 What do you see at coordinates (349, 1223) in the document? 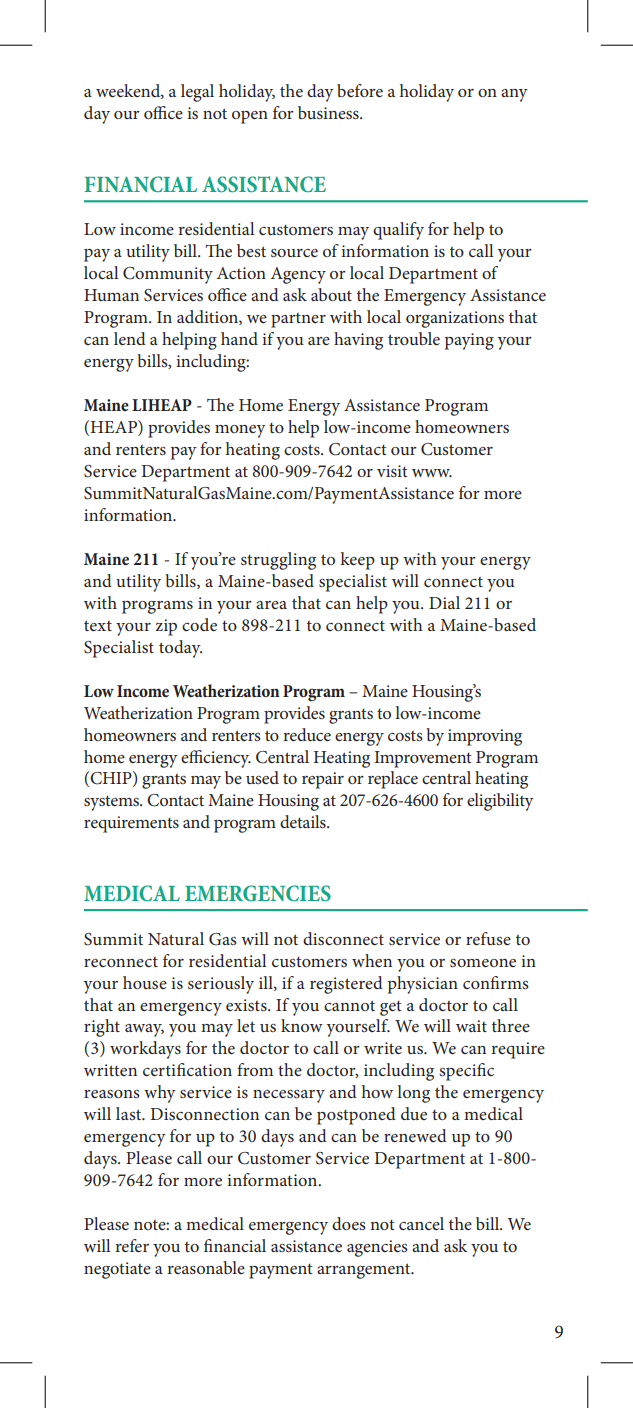
I see `does` at bounding box center [349, 1223].
